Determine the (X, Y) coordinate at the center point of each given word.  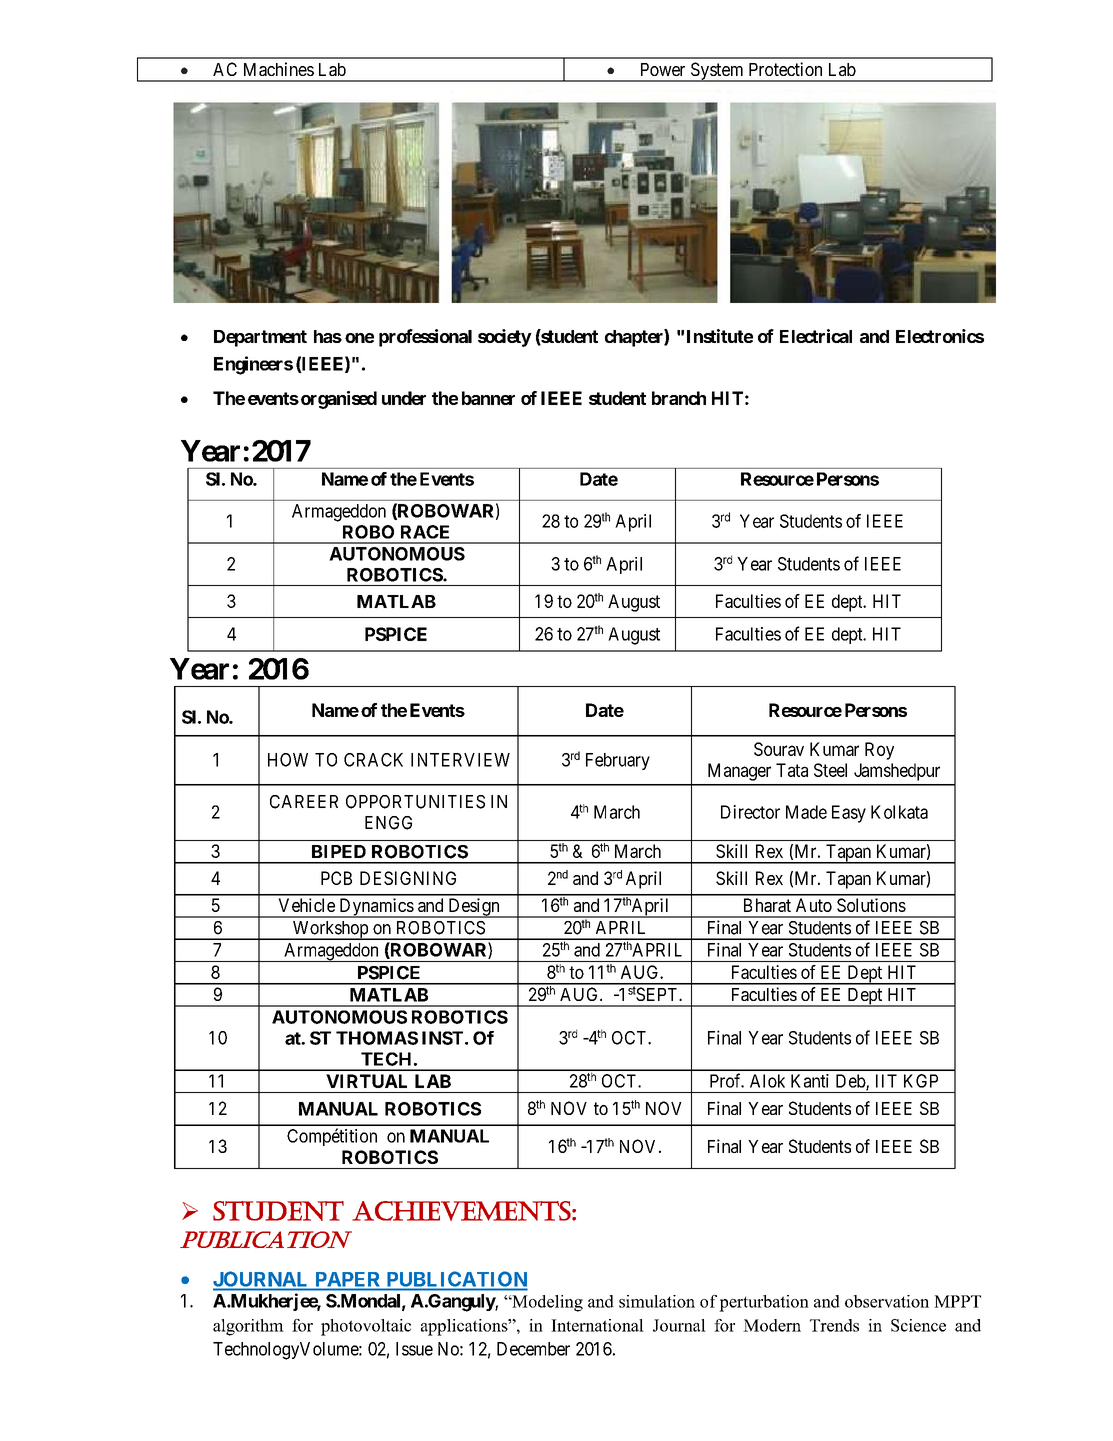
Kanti (810, 1081)
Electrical (816, 336)
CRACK (373, 760)
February (618, 761)
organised (337, 400)
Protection (785, 69)
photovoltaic (366, 1327)
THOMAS (377, 1038)
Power (663, 69)
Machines (279, 69)
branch (679, 398)
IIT (886, 1081)
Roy (879, 751)
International (597, 1325)
